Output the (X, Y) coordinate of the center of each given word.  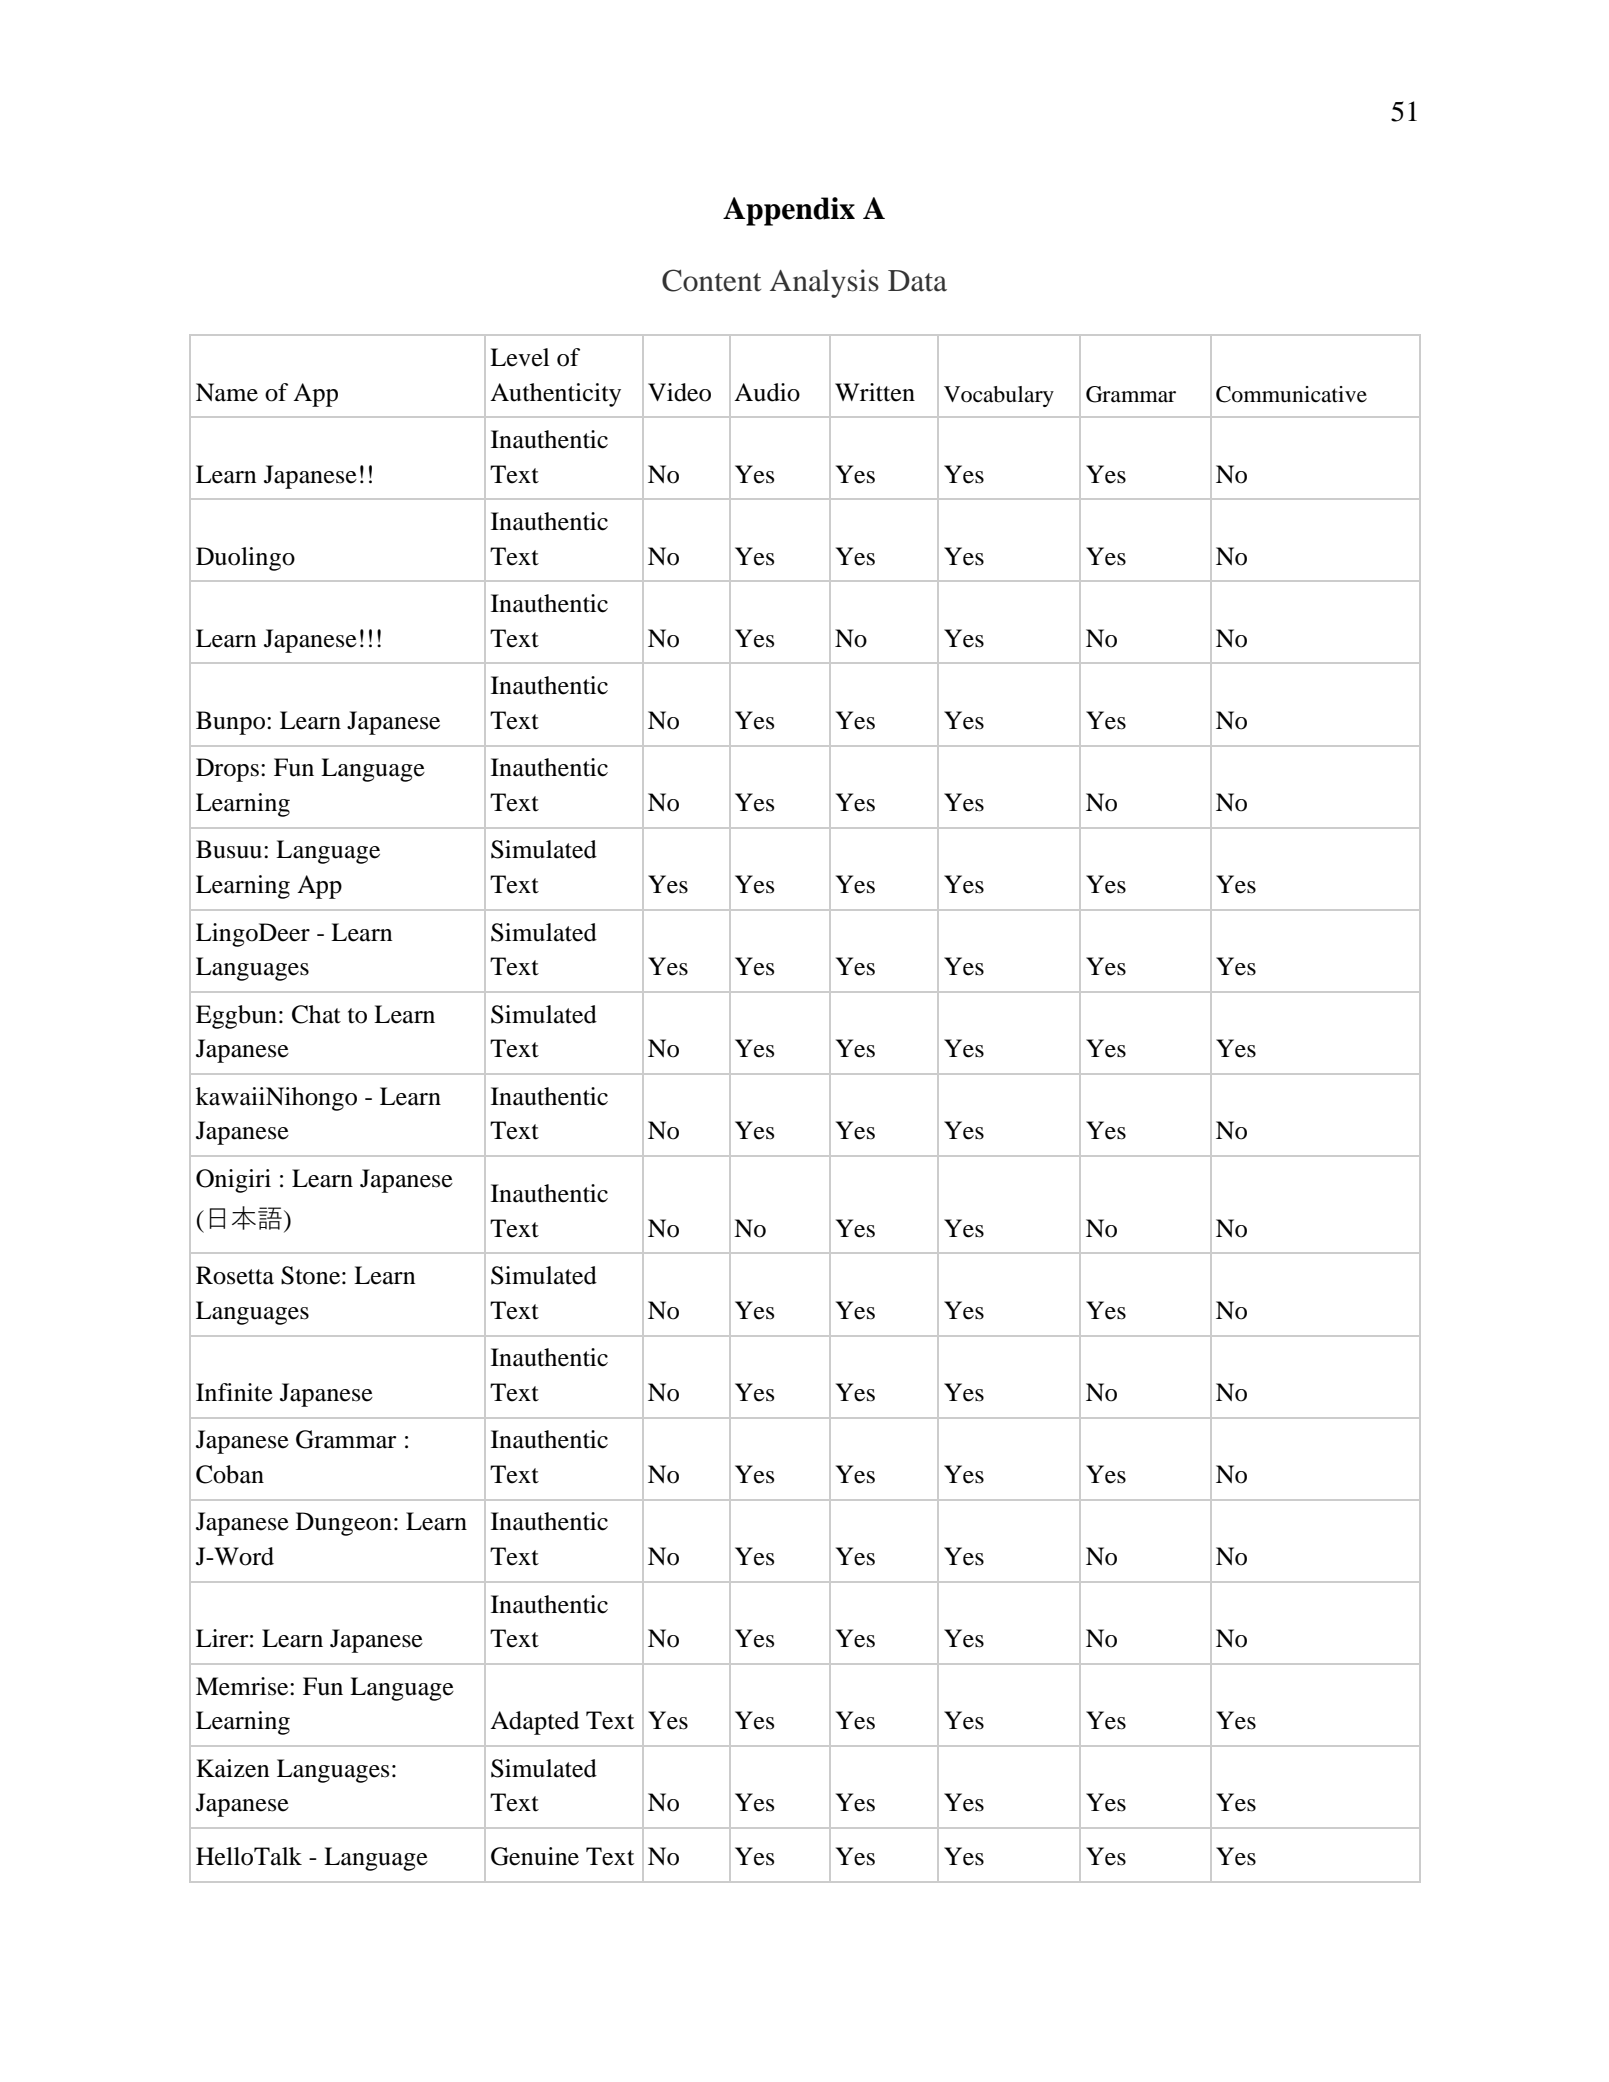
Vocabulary (999, 396)
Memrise (243, 1686)
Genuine (535, 1856)
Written (875, 392)
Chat (316, 1014)
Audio (767, 392)
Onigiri (233, 1181)
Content (711, 280)
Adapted (534, 1723)
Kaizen (233, 1768)
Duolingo (245, 559)
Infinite (234, 1392)
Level (520, 357)
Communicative (1291, 394)
